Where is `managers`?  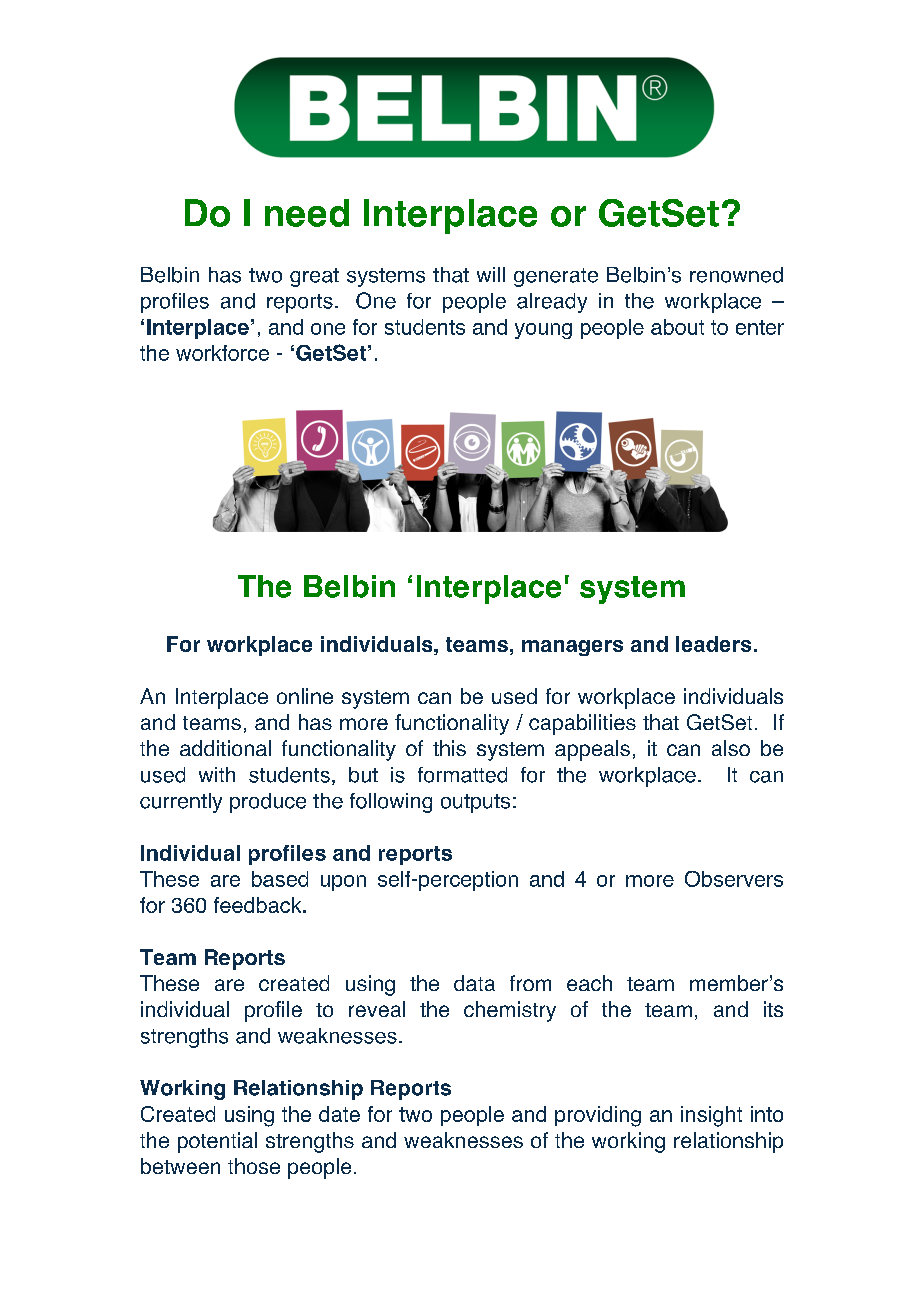
managers is located at coordinates (572, 648).
